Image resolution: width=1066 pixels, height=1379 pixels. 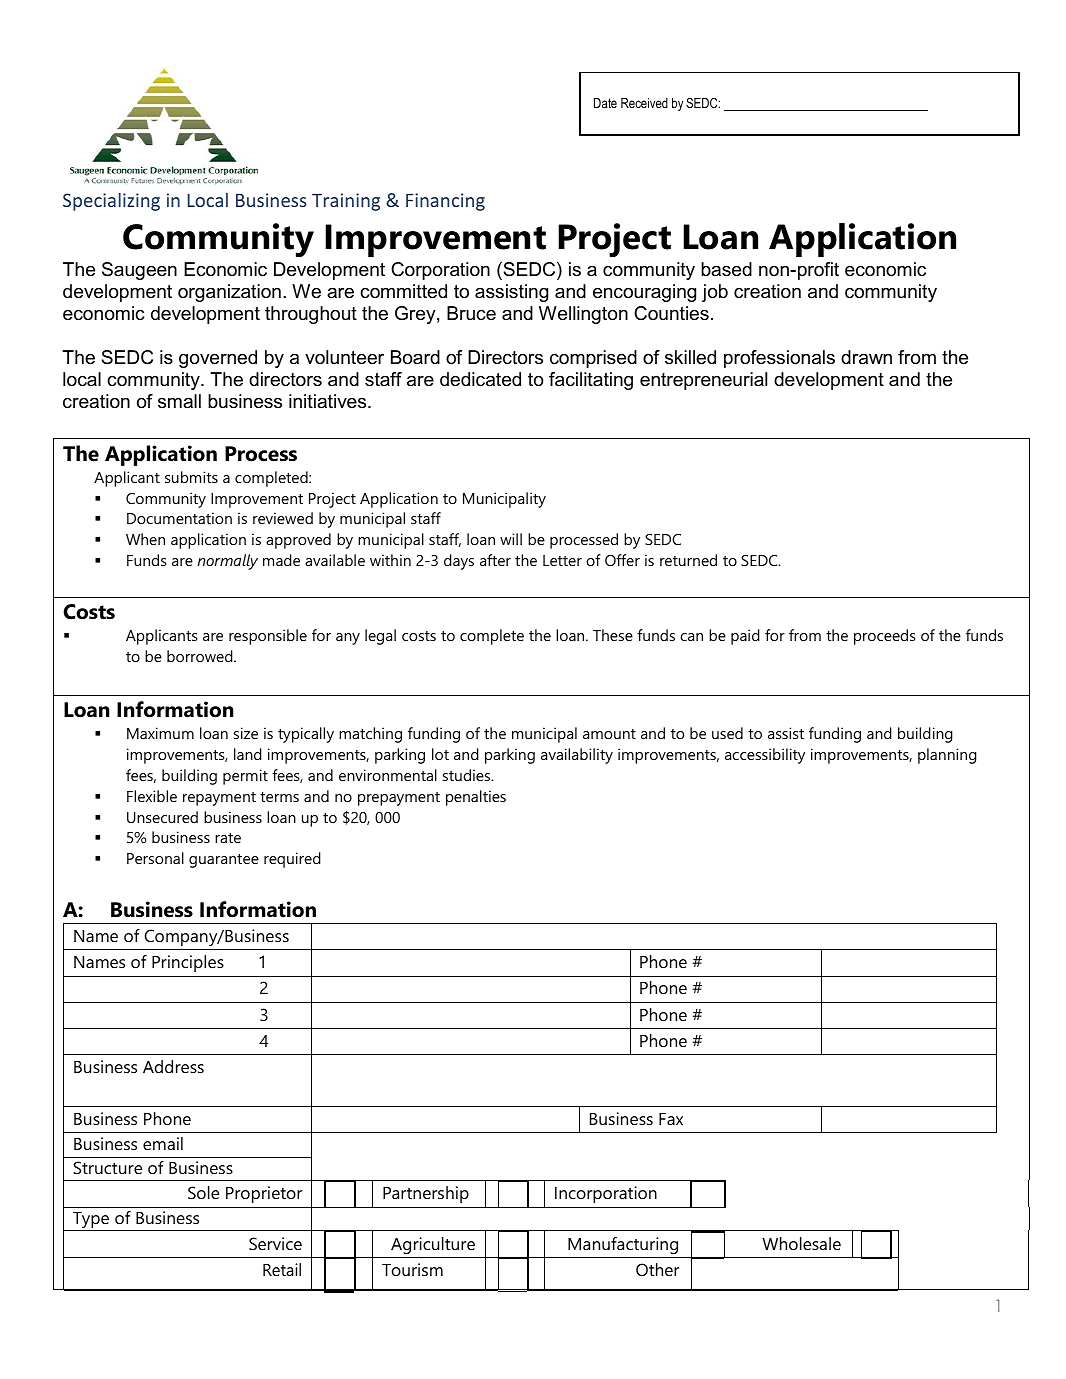 I want to click on Date, so click(x=605, y=103).
